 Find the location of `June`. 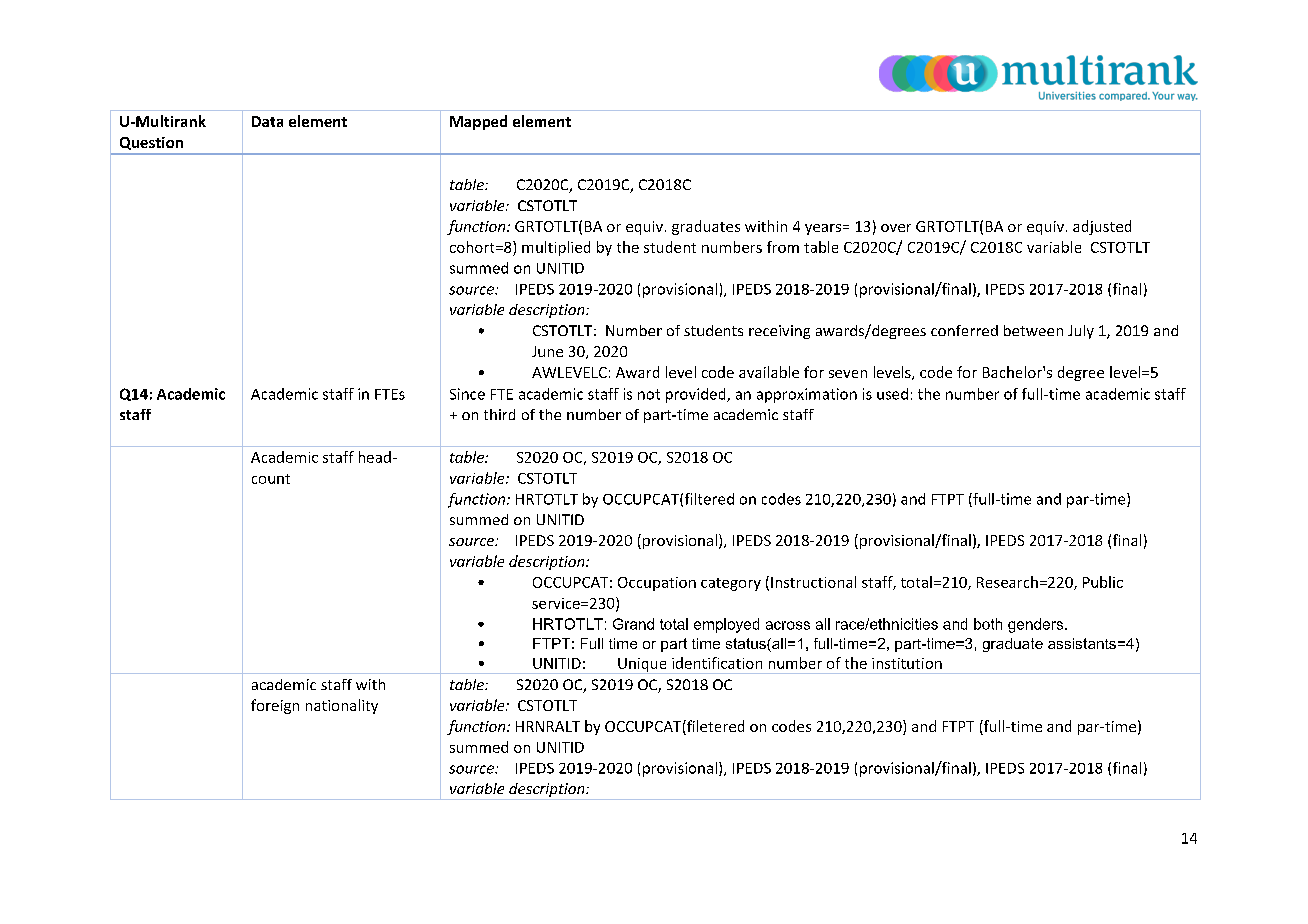

June is located at coordinates (547, 351).
